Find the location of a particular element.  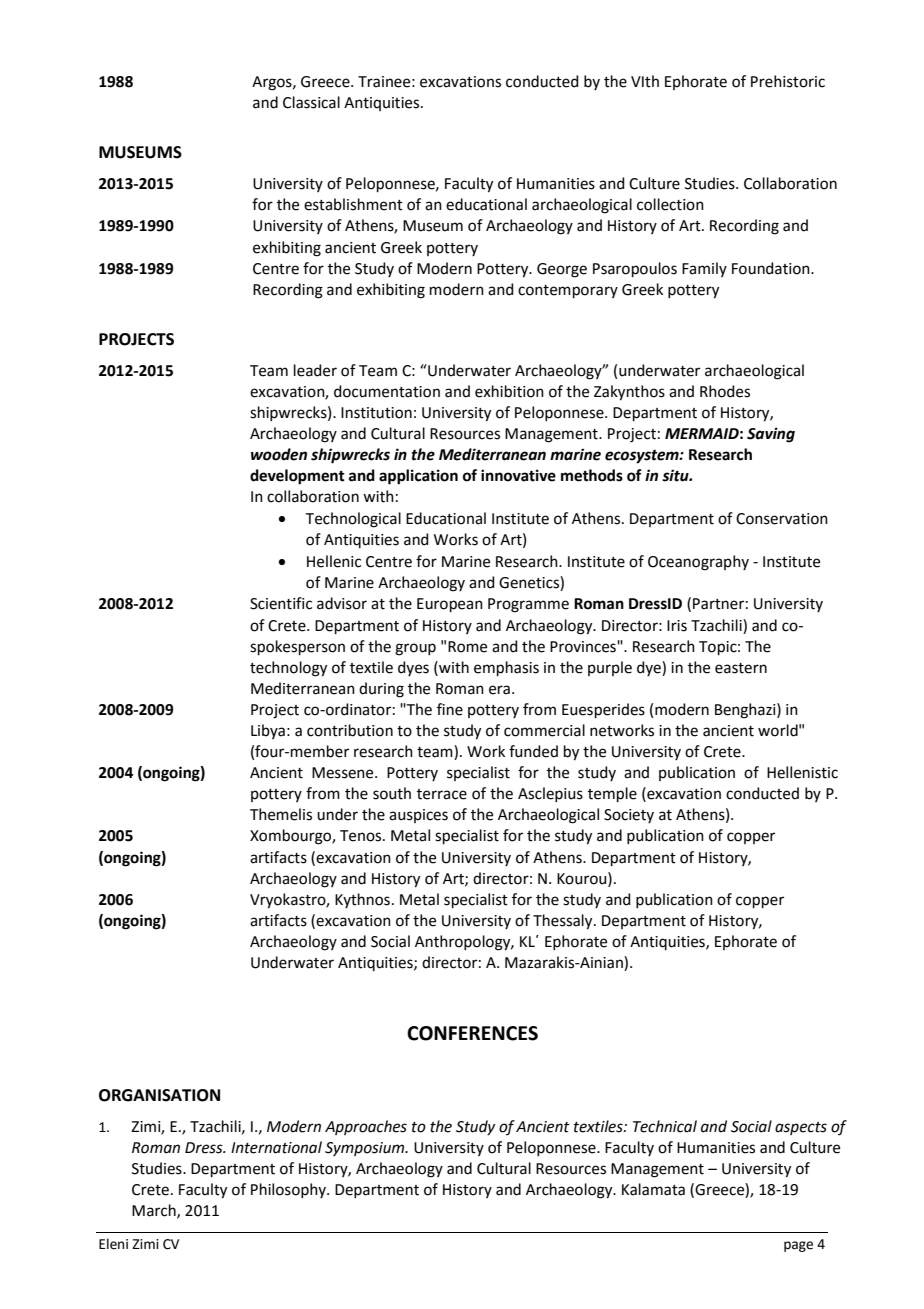

Society is located at coordinates (629, 816).
